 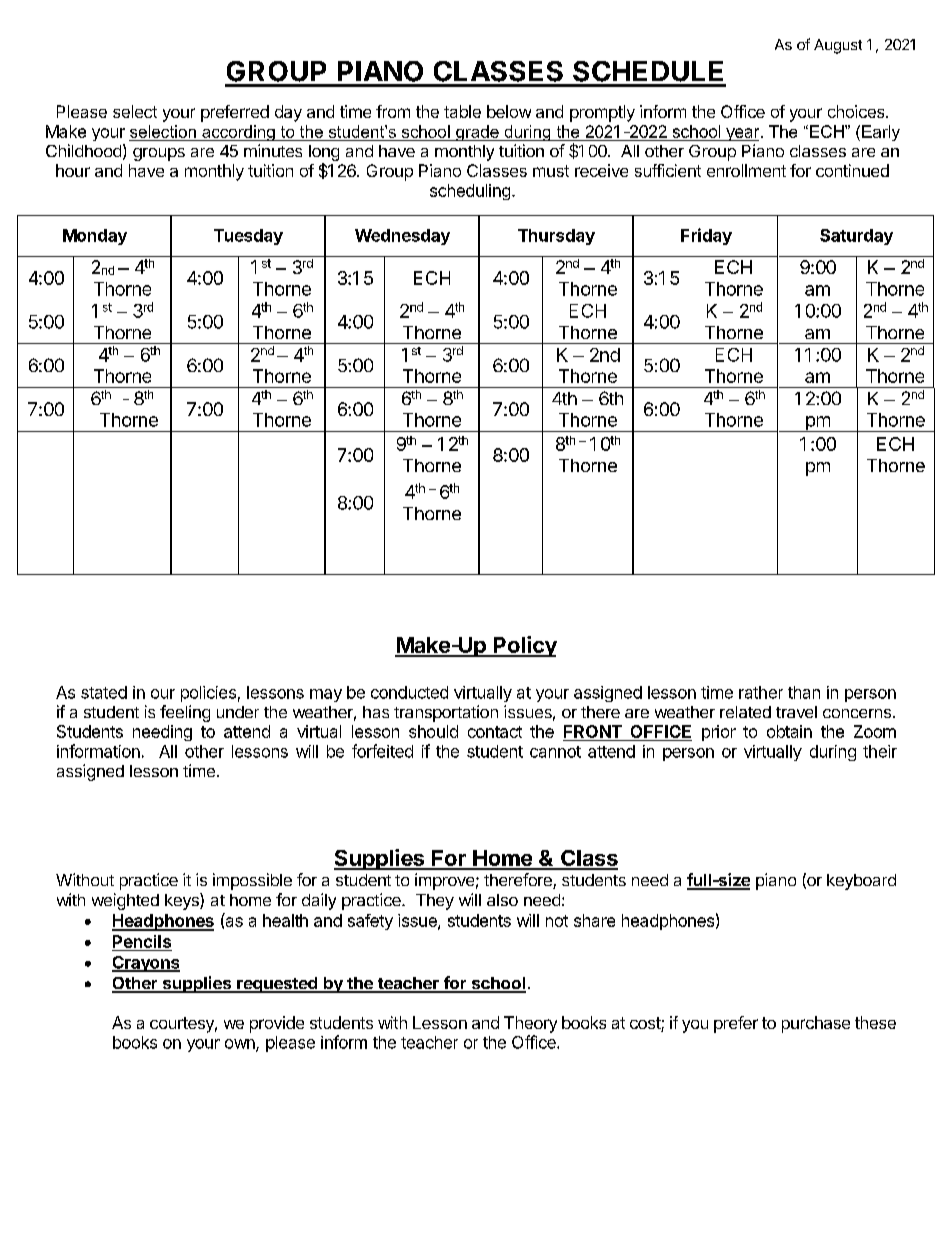 What do you see at coordinates (185, 713) in the image?
I see `feeling` at bounding box center [185, 713].
